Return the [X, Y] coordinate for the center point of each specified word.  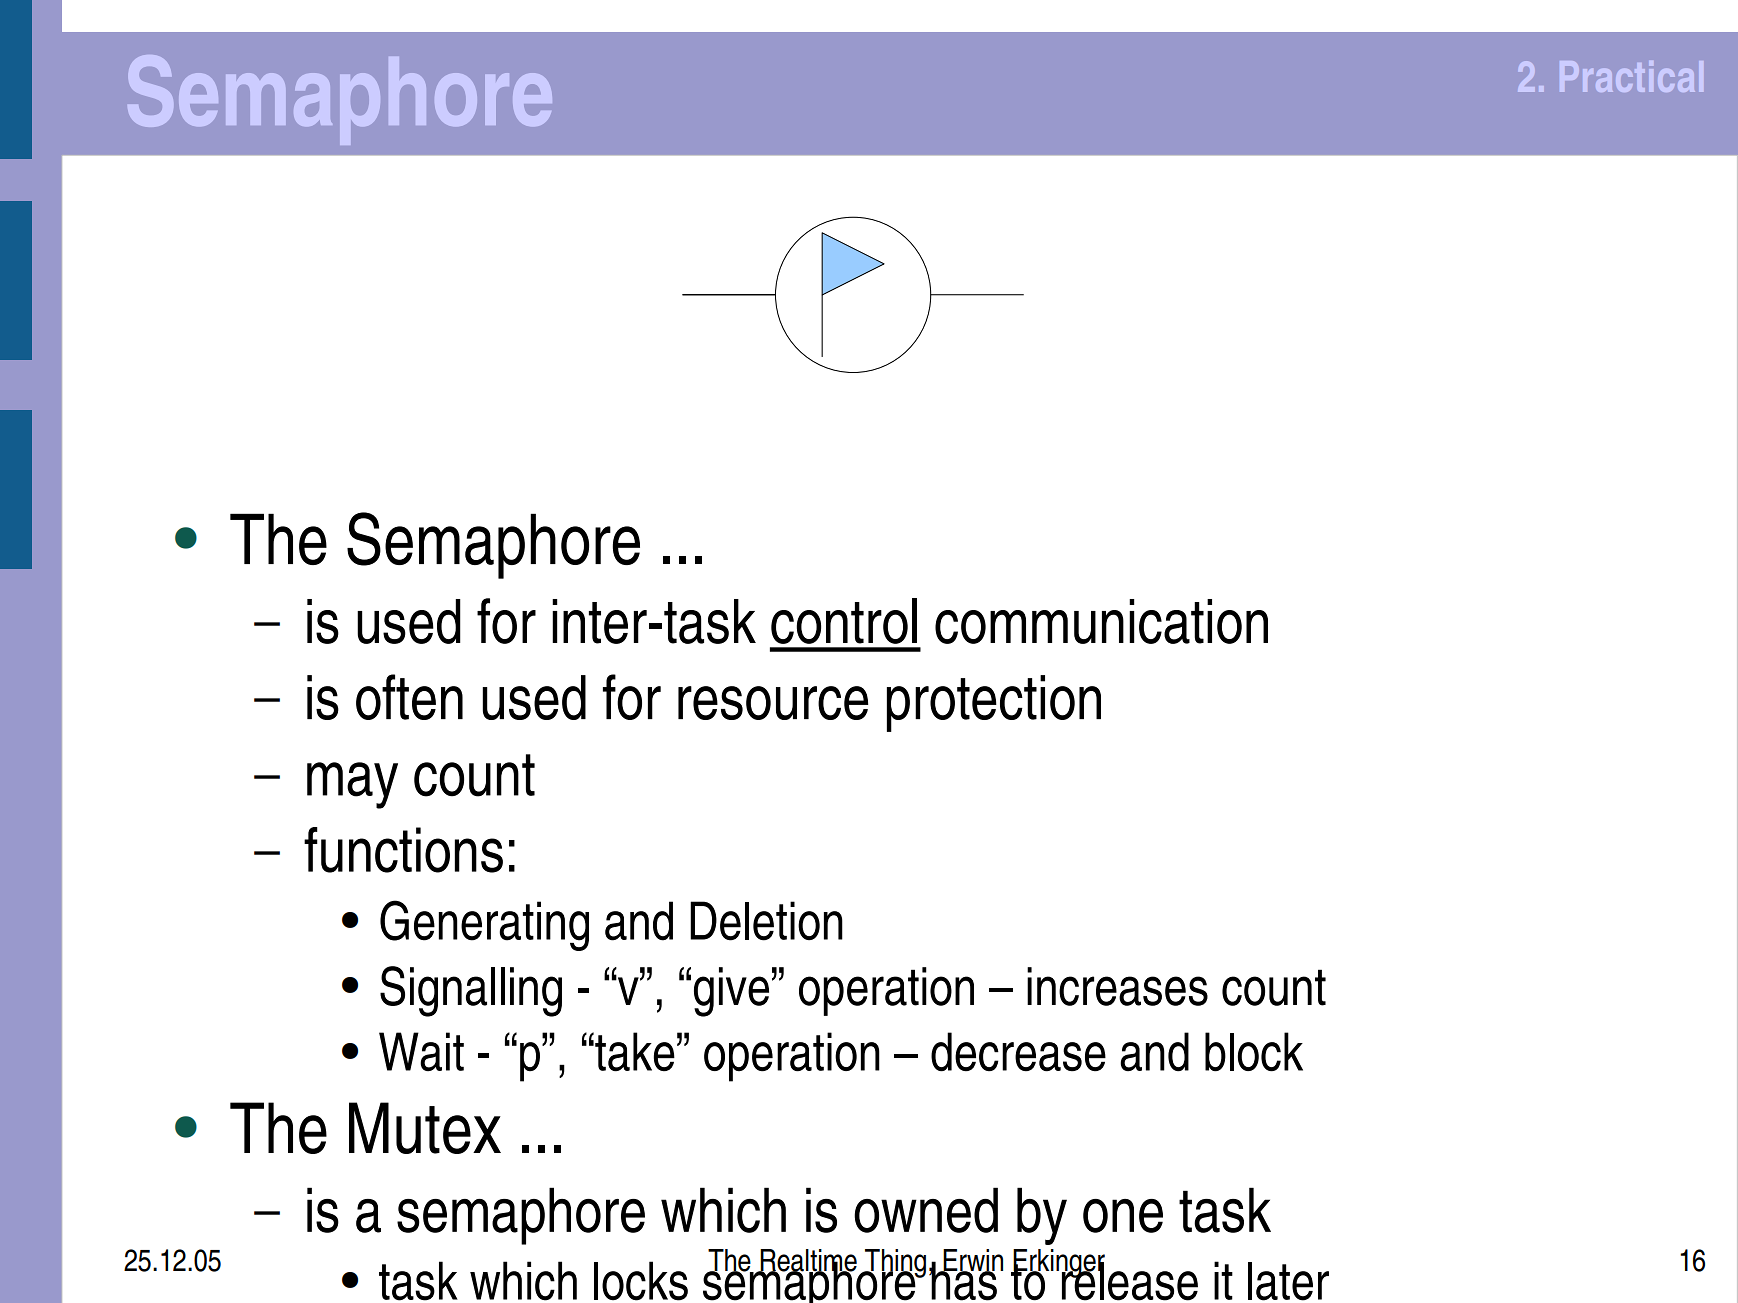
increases [1117, 986]
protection [994, 703]
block [1254, 1052]
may [352, 785]
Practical [1631, 76]
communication [1101, 621]
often [409, 697]
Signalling [471, 991]
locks [641, 1281]
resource [773, 703]
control [844, 621]
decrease [1018, 1052]
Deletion [766, 921]
